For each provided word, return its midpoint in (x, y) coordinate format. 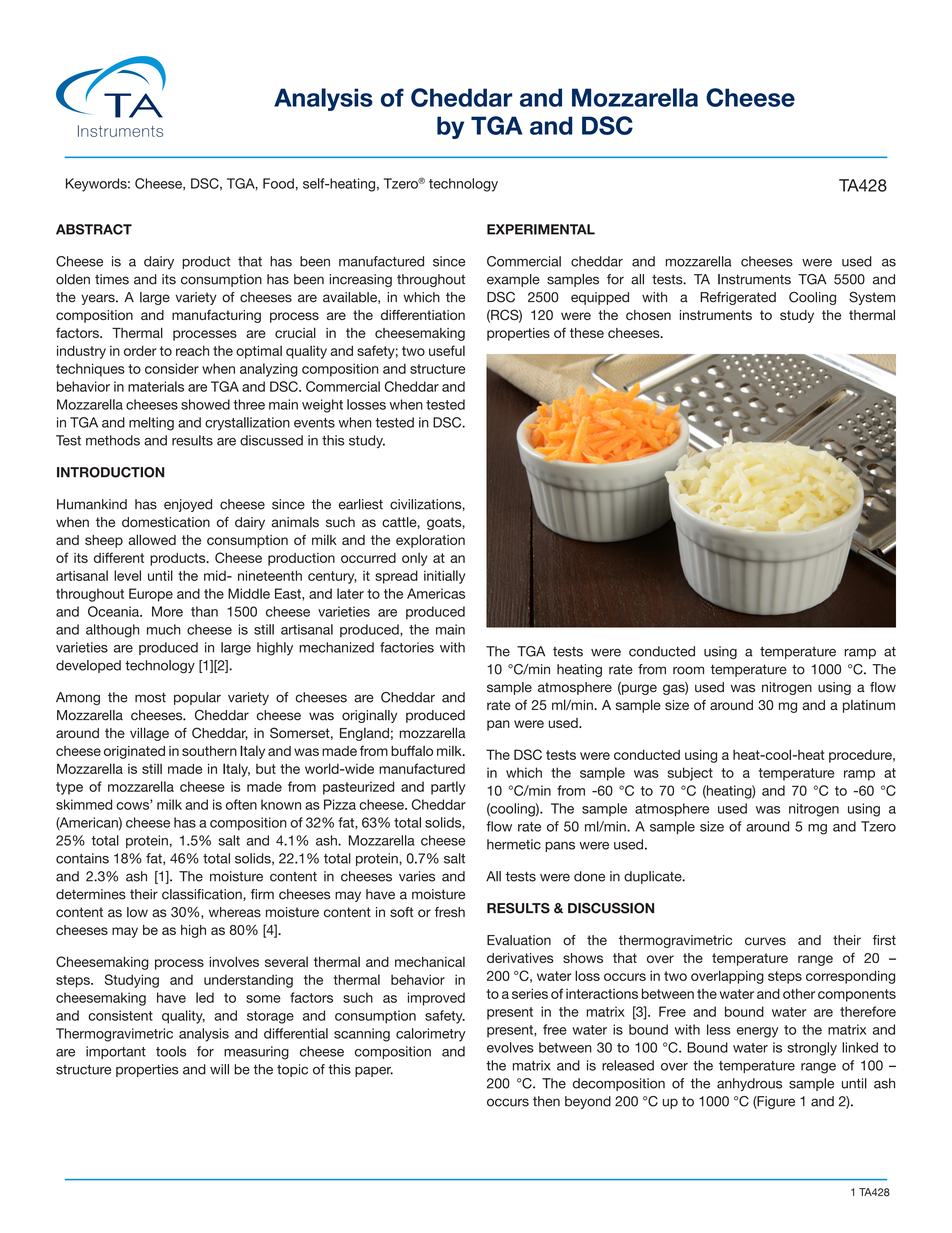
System (872, 298)
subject (690, 774)
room (688, 670)
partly (448, 788)
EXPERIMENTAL (541, 229)
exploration (430, 541)
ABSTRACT (94, 229)
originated (134, 752)
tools (171, 1051)
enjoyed (188, 505)
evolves (510, 1047)
